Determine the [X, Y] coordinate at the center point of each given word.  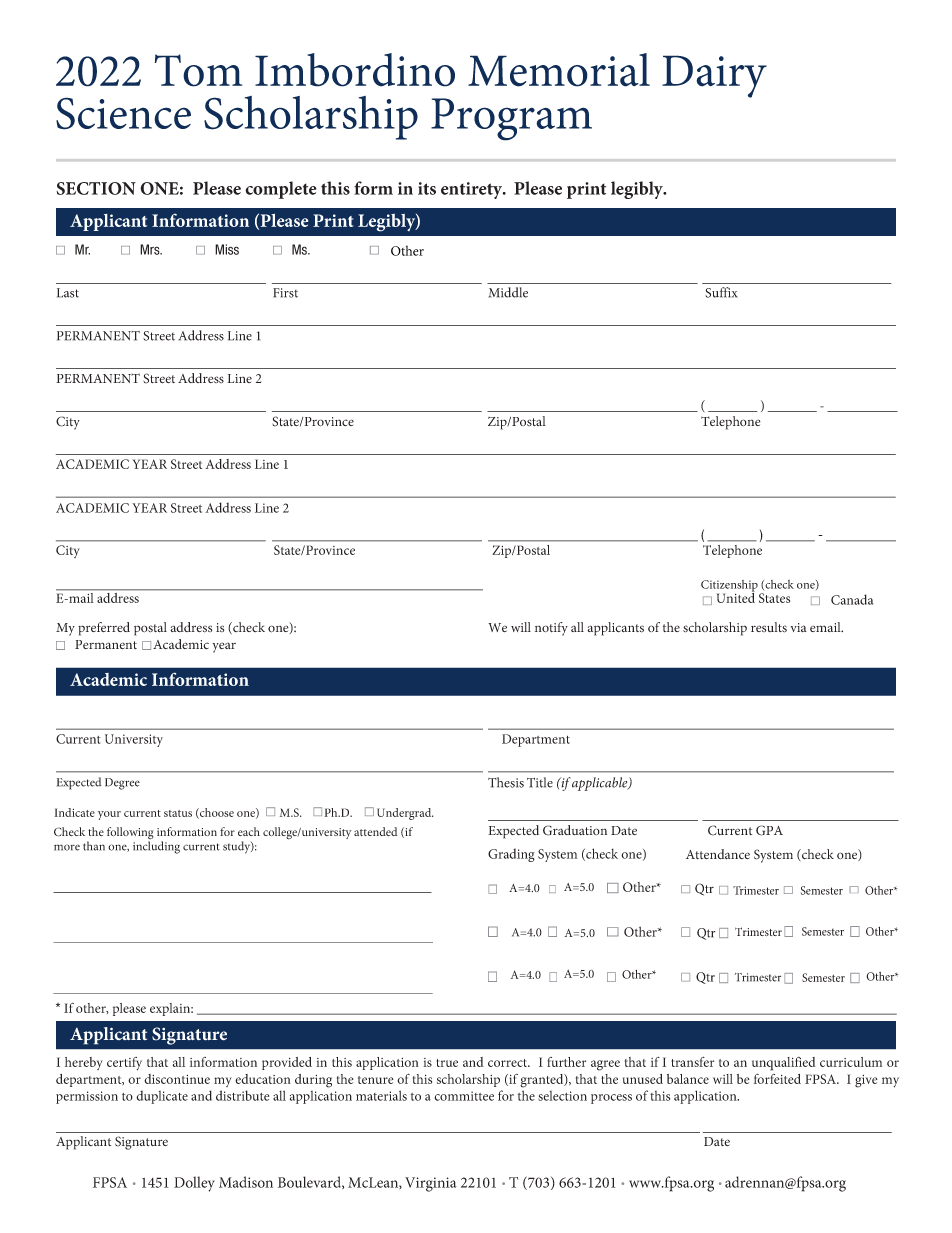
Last [68, 293]
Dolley [194, 1184]
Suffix [721, 292]
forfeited [777, 1078]
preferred [104, 629]
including [156, 846]
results [769, 627]
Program [511, 119]
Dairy [714, 76]
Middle [508, 292]
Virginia [431, 1184]
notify [551, 629]
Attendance [718, 854]
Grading [511, 855]
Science [123, 113]
